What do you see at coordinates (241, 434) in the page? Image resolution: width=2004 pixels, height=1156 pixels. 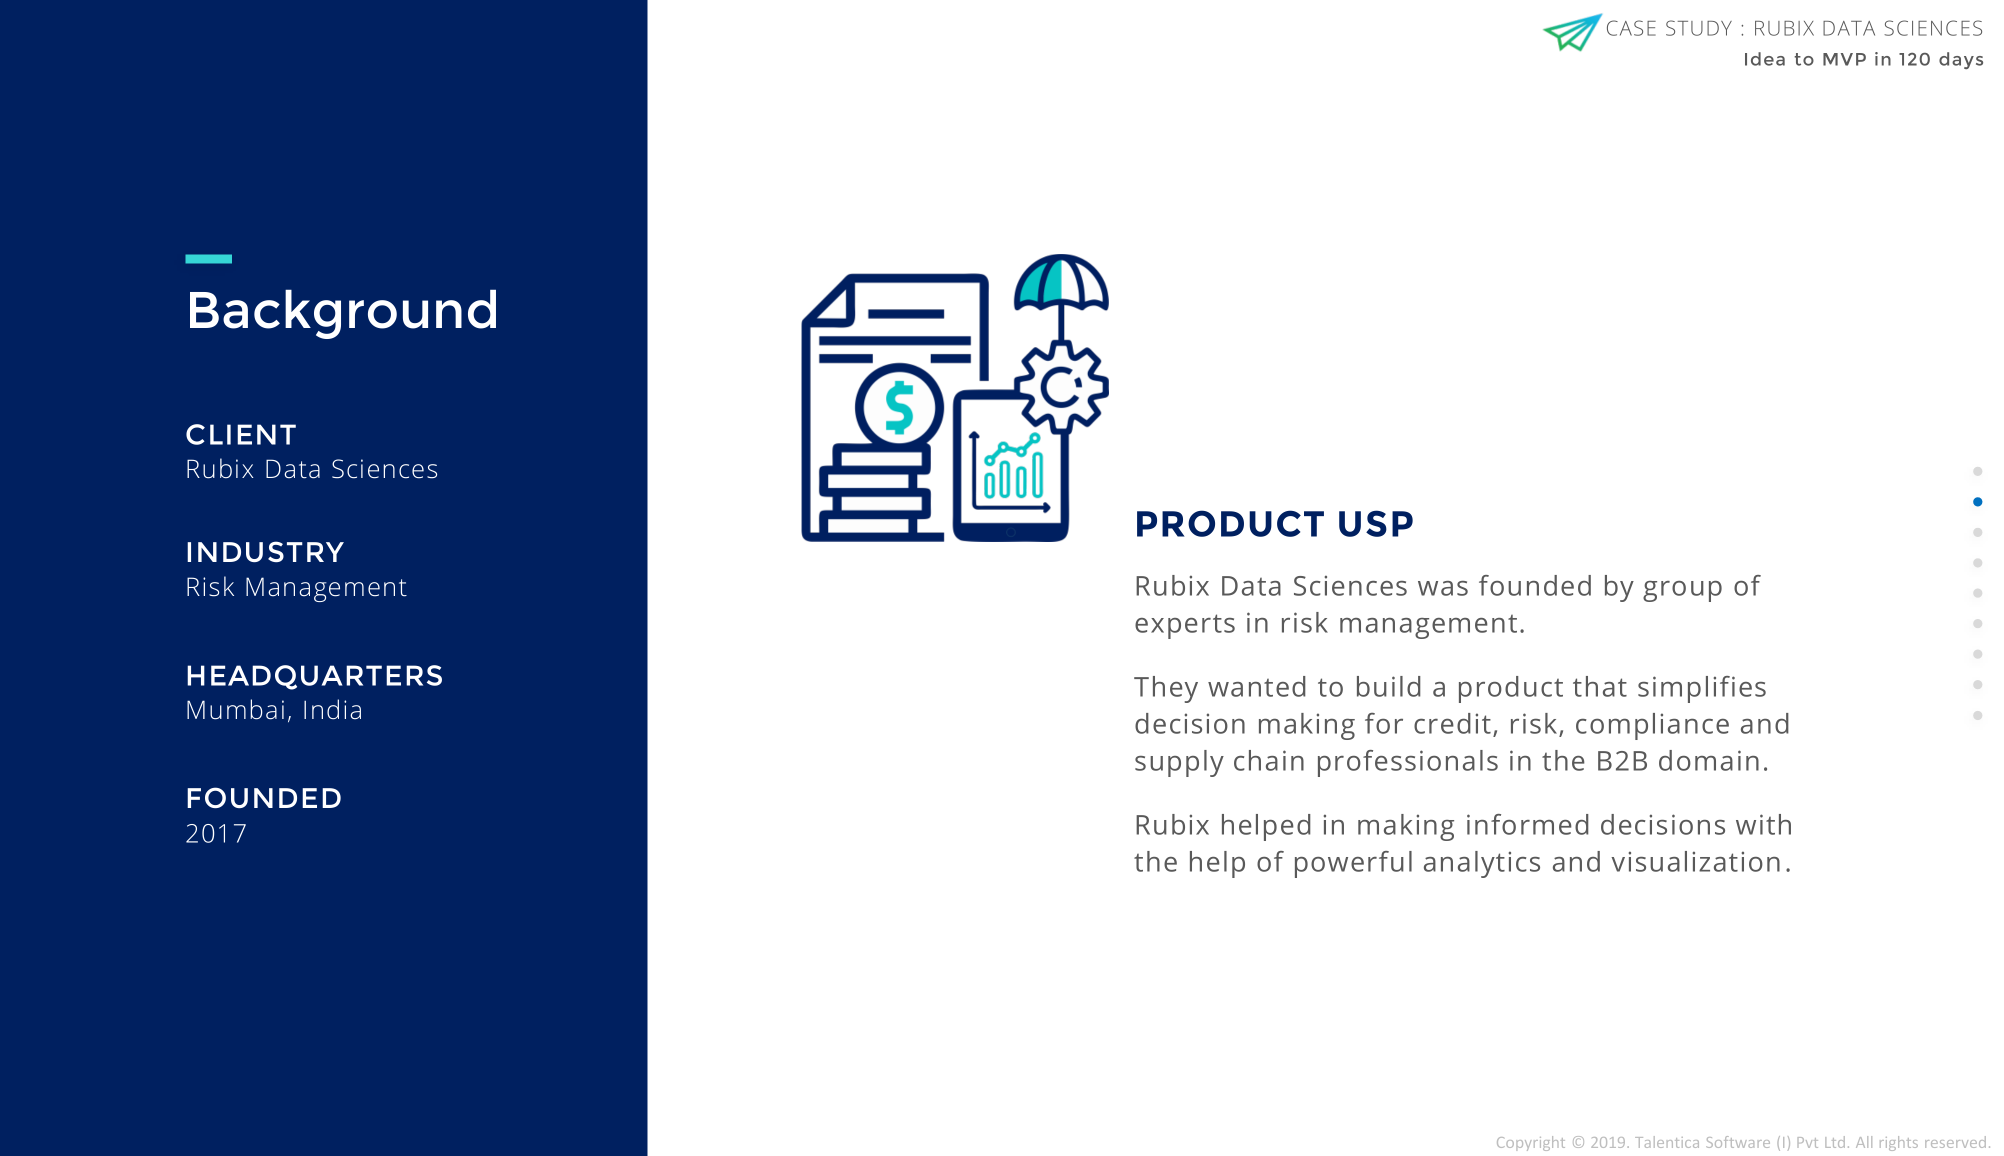 I see `CLIENT` at bounding box center [241, 434].
